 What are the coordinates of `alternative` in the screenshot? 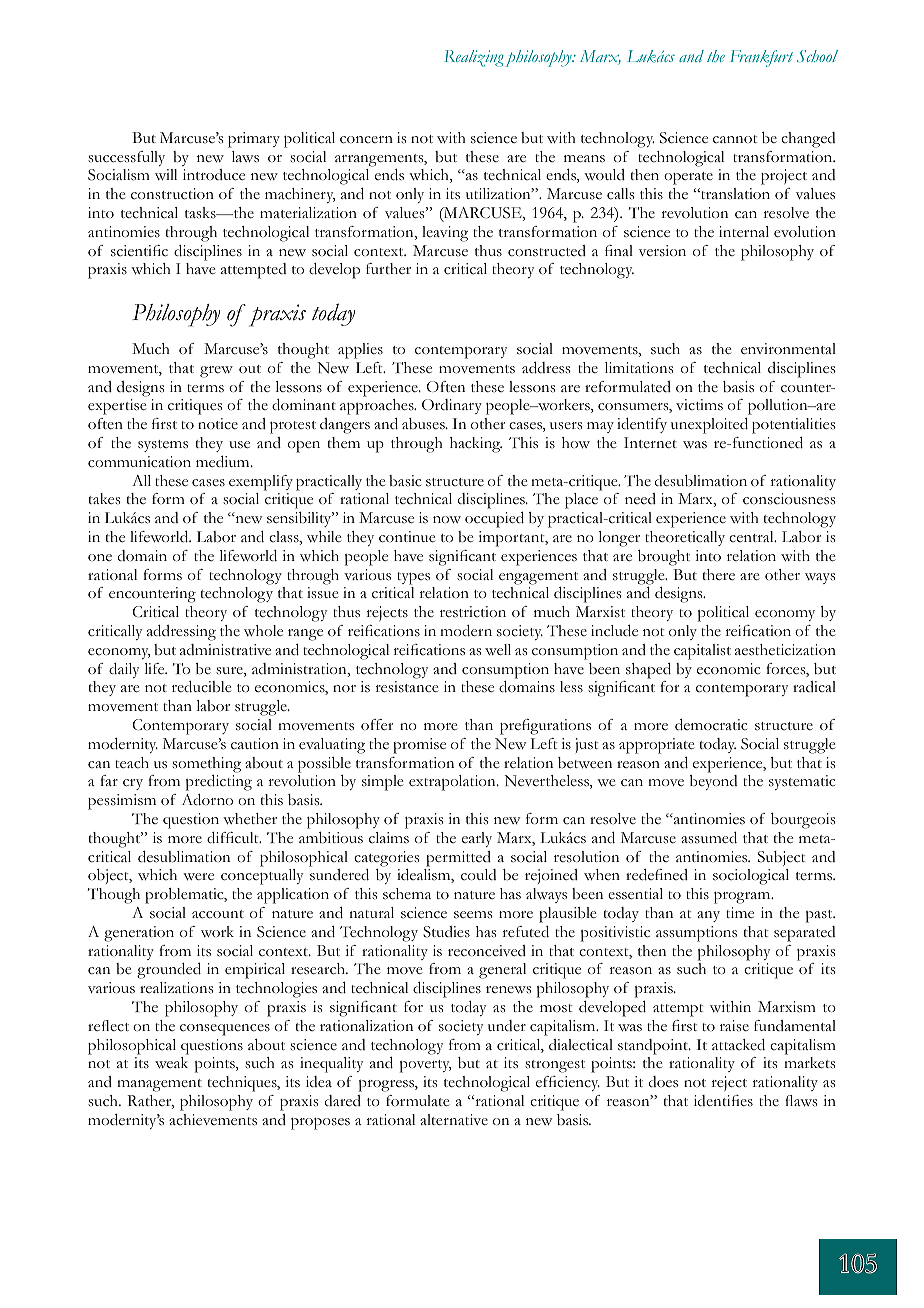 It's located at (454, 1119).
